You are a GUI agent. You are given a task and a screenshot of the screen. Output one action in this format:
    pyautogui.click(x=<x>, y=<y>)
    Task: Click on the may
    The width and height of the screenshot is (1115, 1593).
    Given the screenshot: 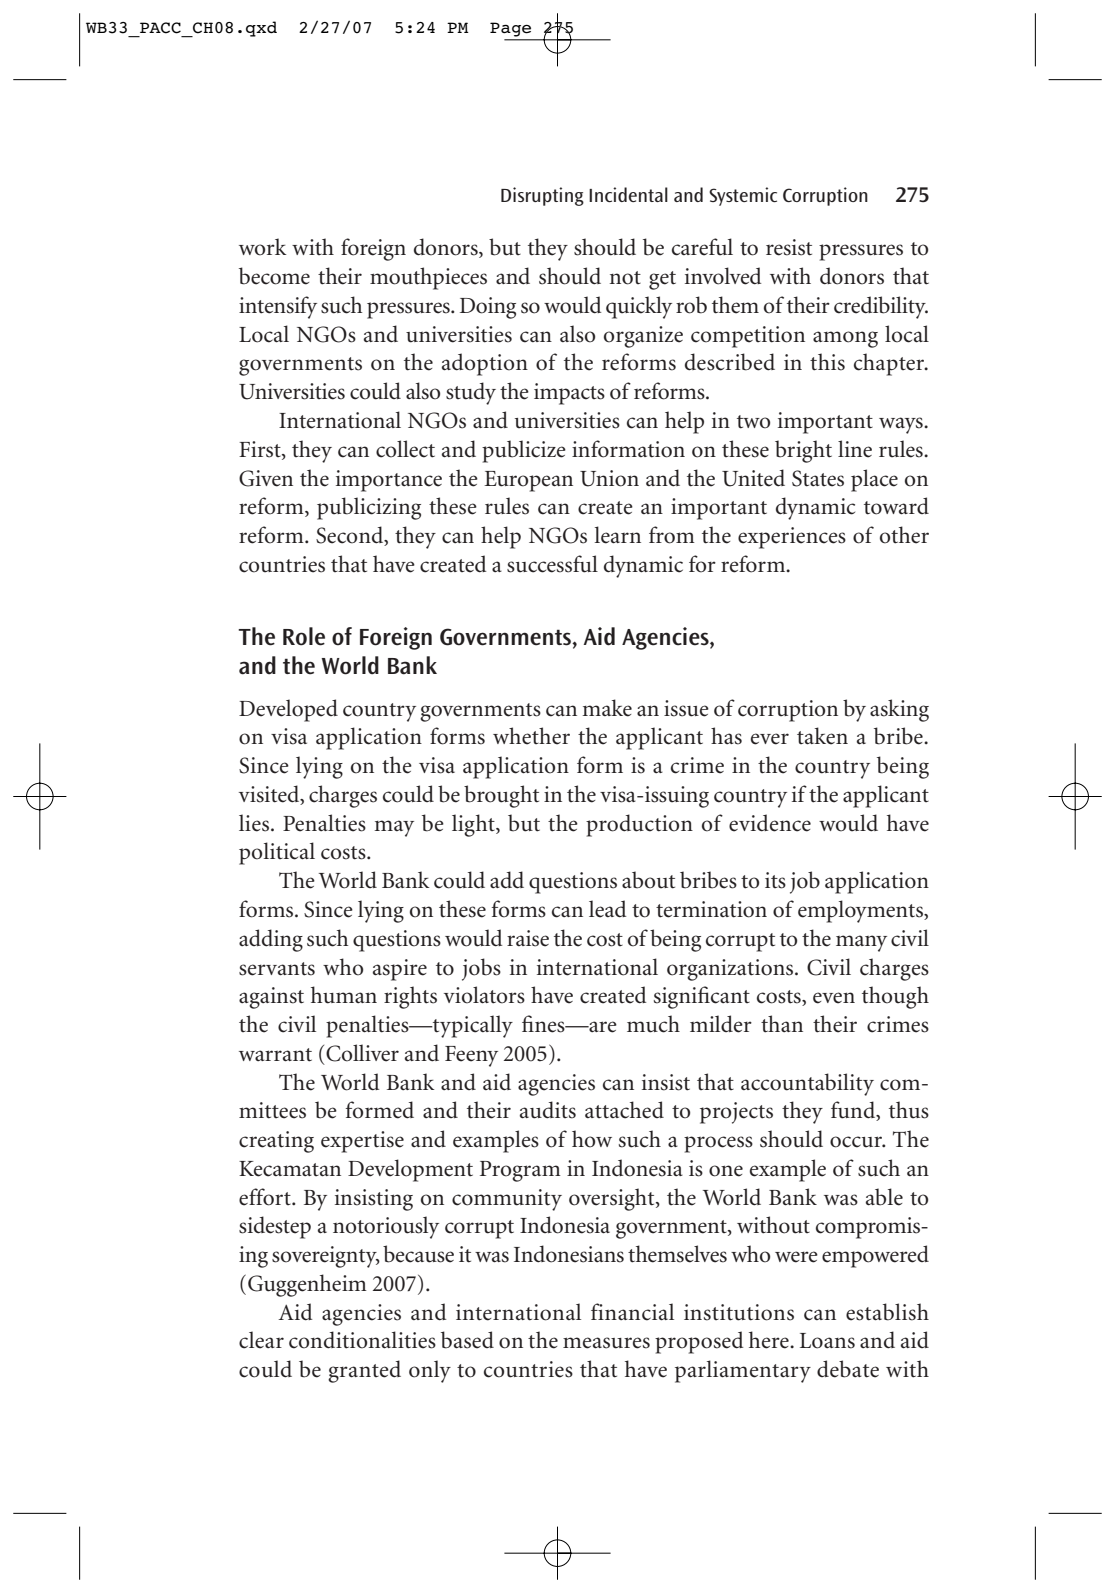 What is the action you would take?
    pyautogui.click(x=394, y=828)
